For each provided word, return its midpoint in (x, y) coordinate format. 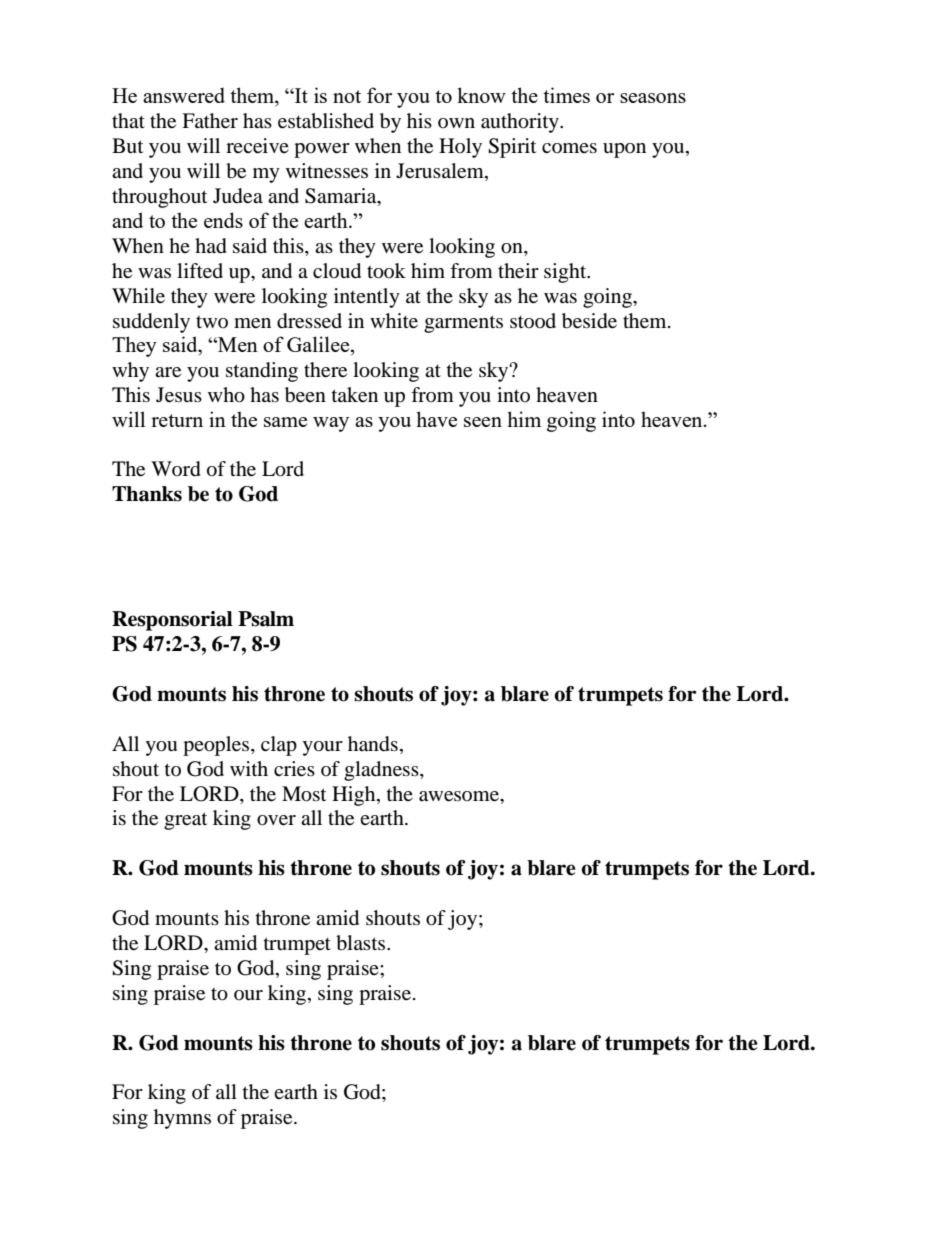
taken (355, 395)
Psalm (266, 619)
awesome (460, 796)
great (185, 821)
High (355, 796)
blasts (362, 943)
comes (569, 148)
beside (589, 321)
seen (483, 422)
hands (373, 744)
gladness (382, 771)
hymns (182, 1119)
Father (210, 121)
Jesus (179, 395)
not (347, 96)
